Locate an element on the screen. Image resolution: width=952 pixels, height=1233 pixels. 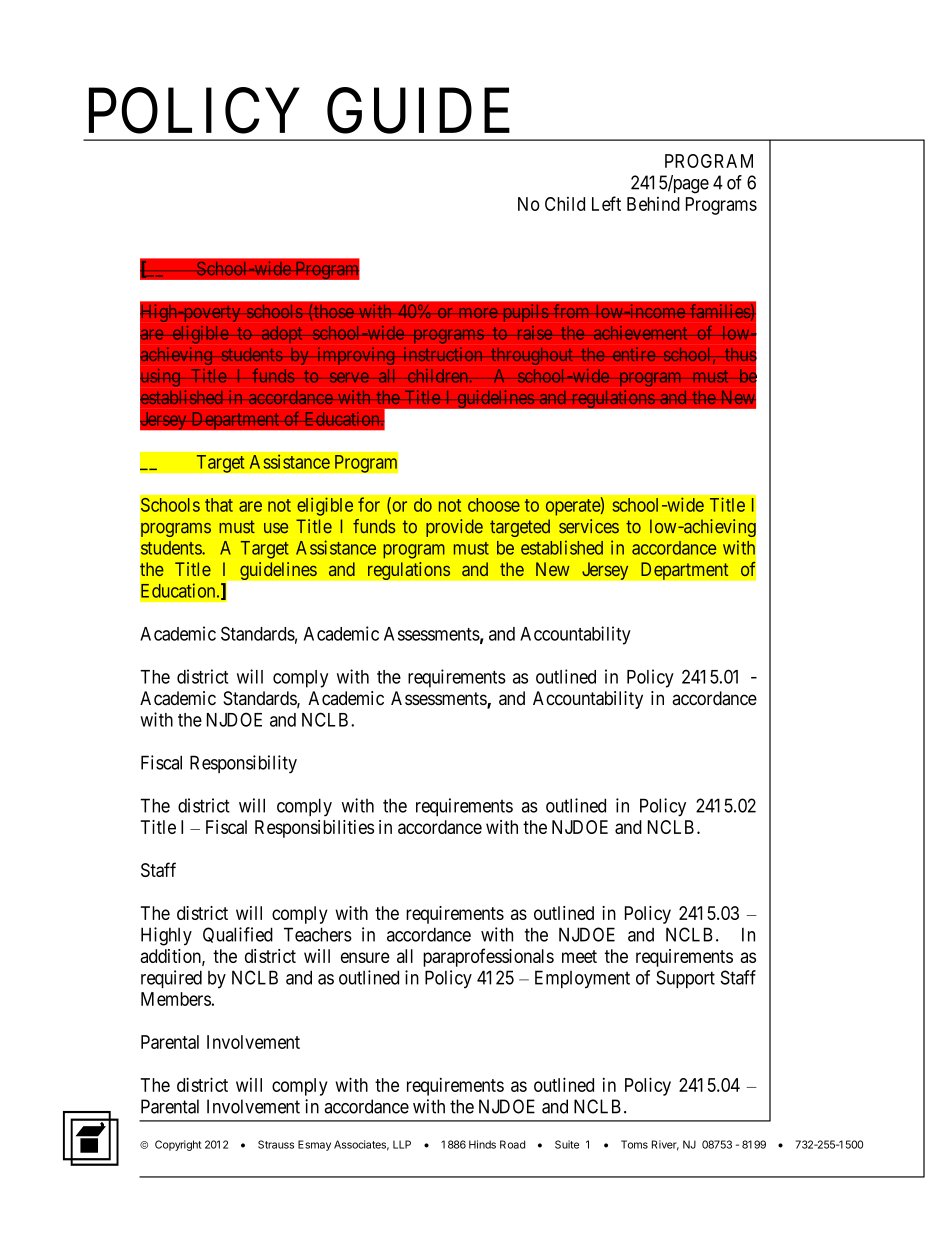
Strauss is located at coordinates (276, 1144).
